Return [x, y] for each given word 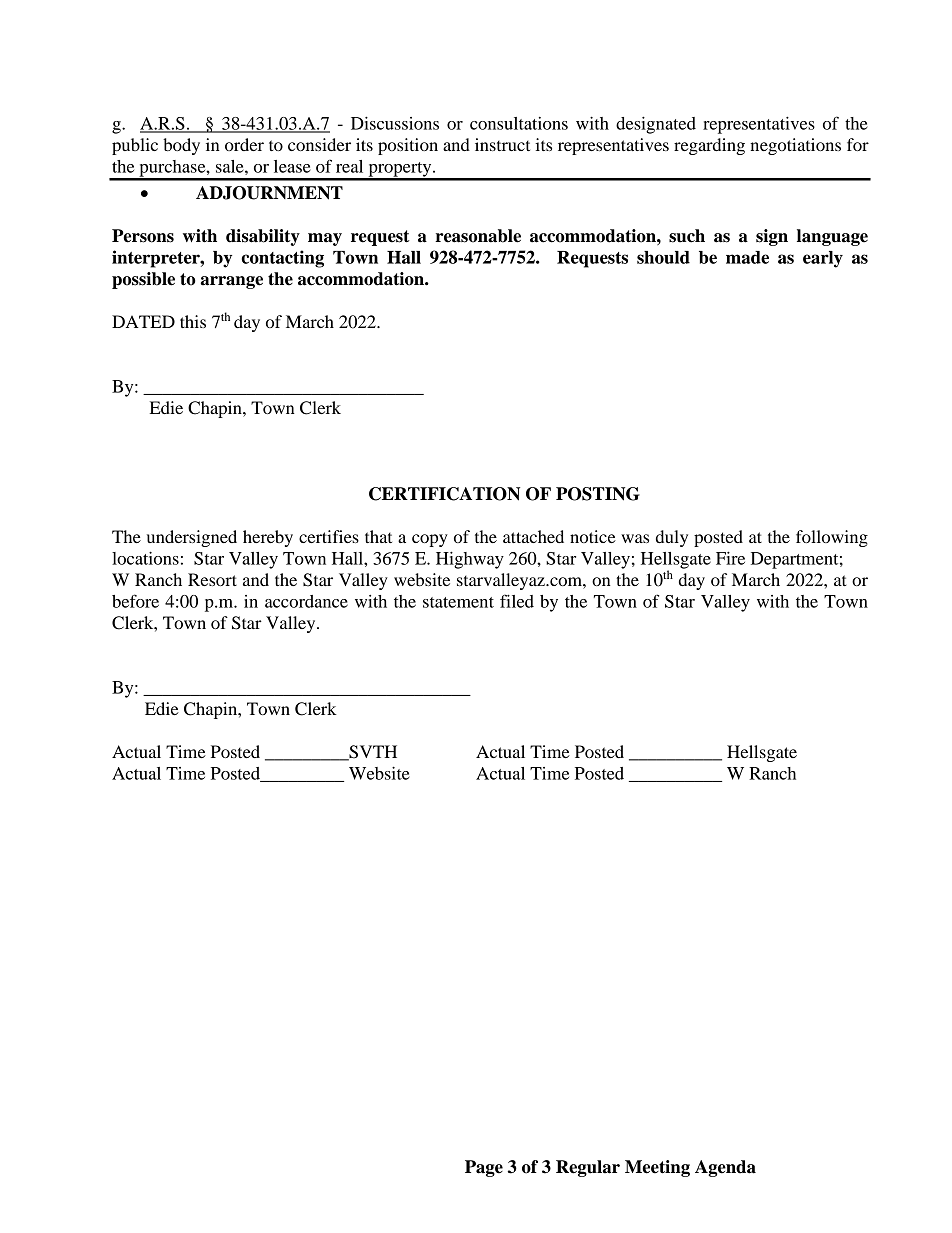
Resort [212, 579]
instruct [502, 144]
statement [458, 602]
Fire [730, 558]
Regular [588, 1168]
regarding [709, 146]
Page [484, 1168]
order [244, 144]
